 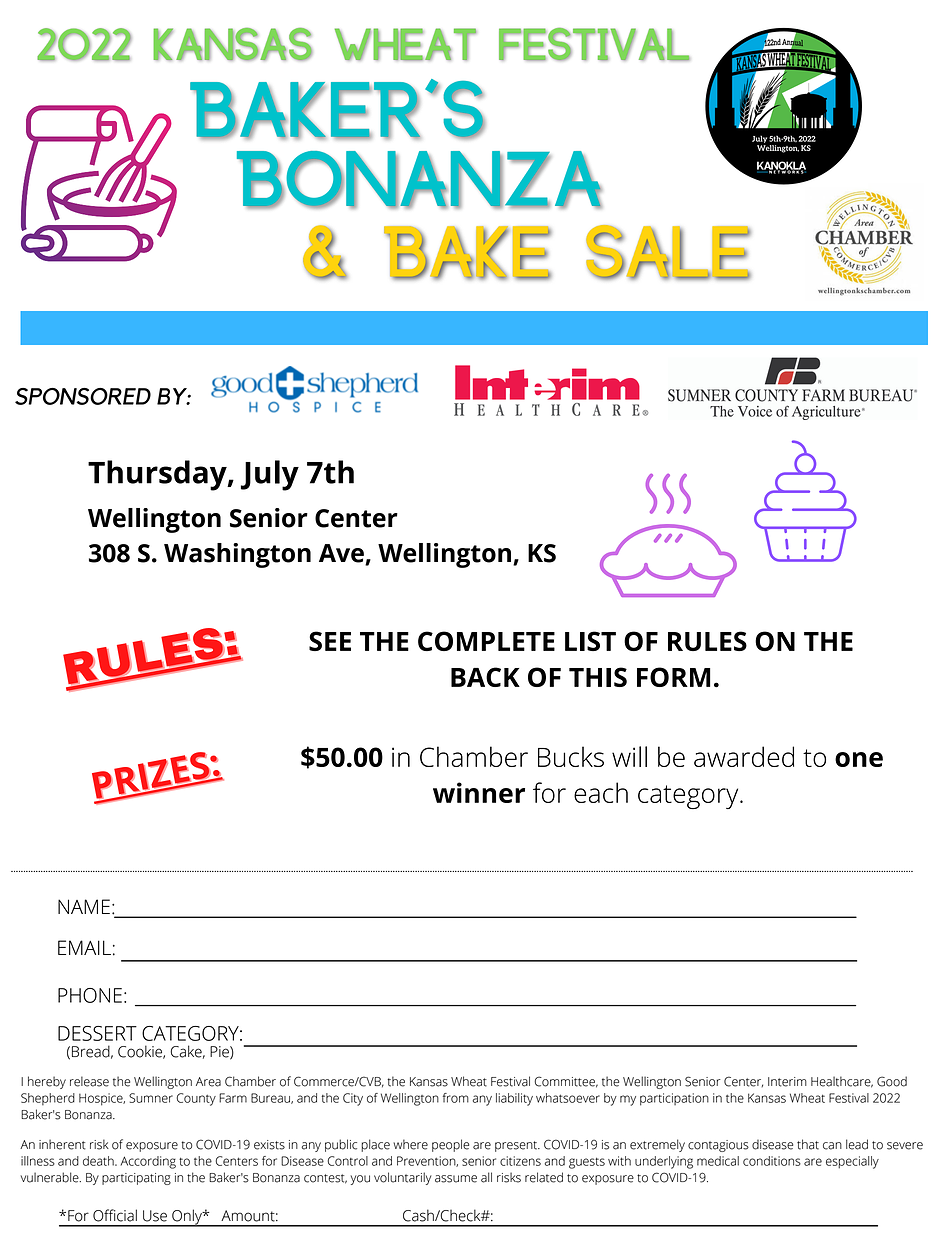 I want to click on July, so click(x=270, y=475).
